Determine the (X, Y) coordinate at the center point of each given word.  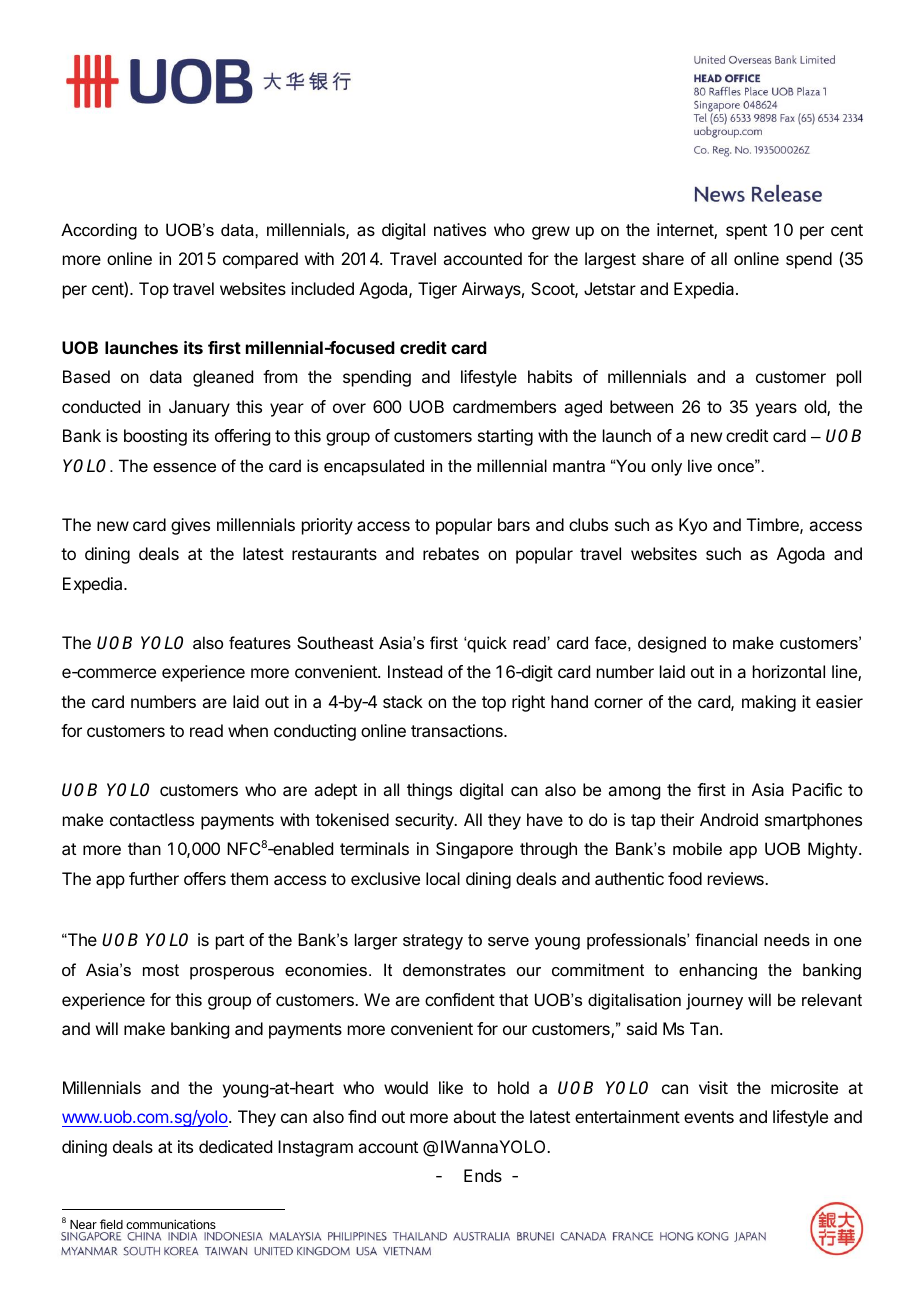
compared (260, 260)
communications (171, 1224)
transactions (458, 730)
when (248, 730)
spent (746, 232)
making (769, 703)
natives (460, 229)
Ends (483, 1175)
